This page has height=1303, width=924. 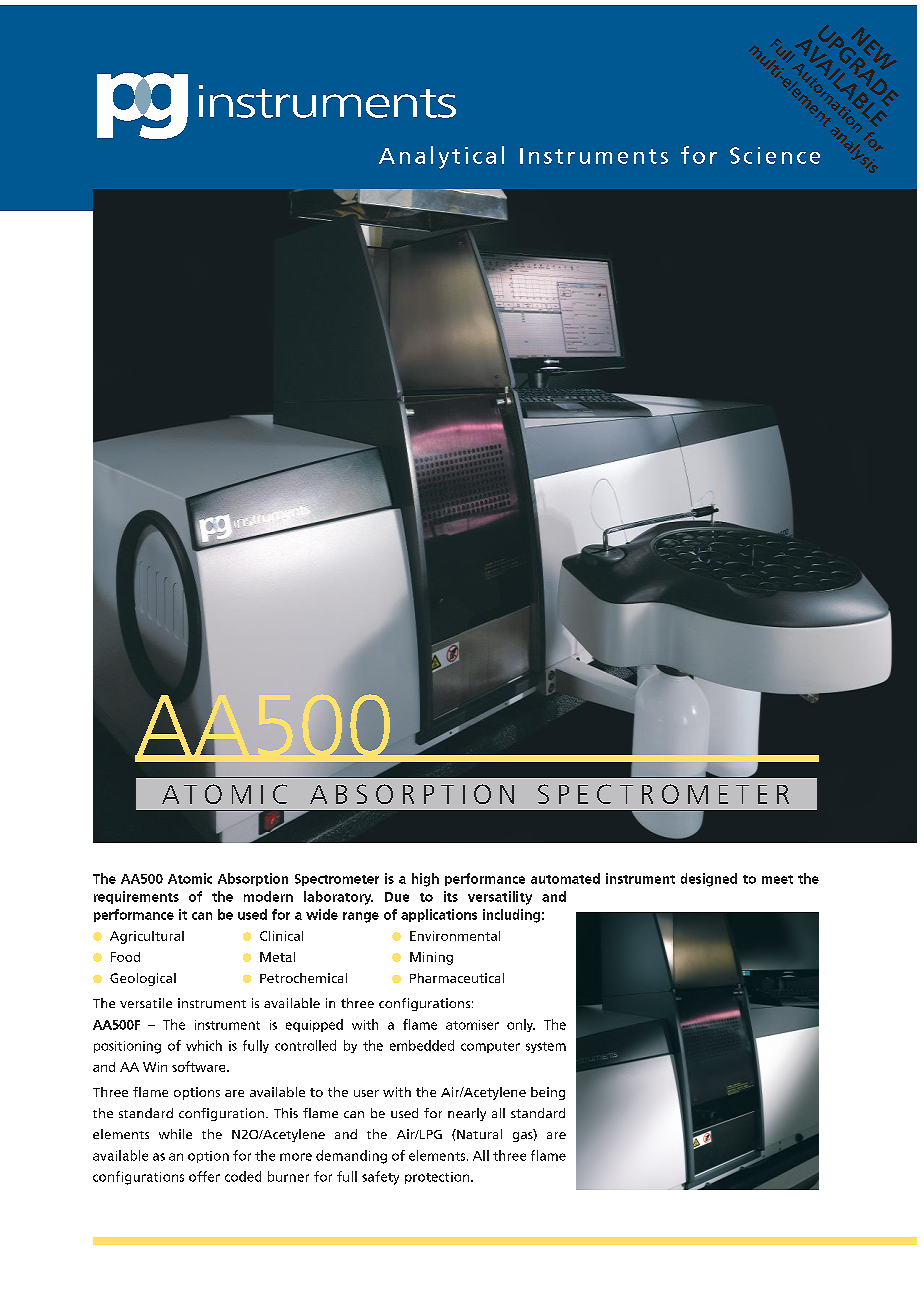 I want to click on Analytical, so click(x=441, y=157).
